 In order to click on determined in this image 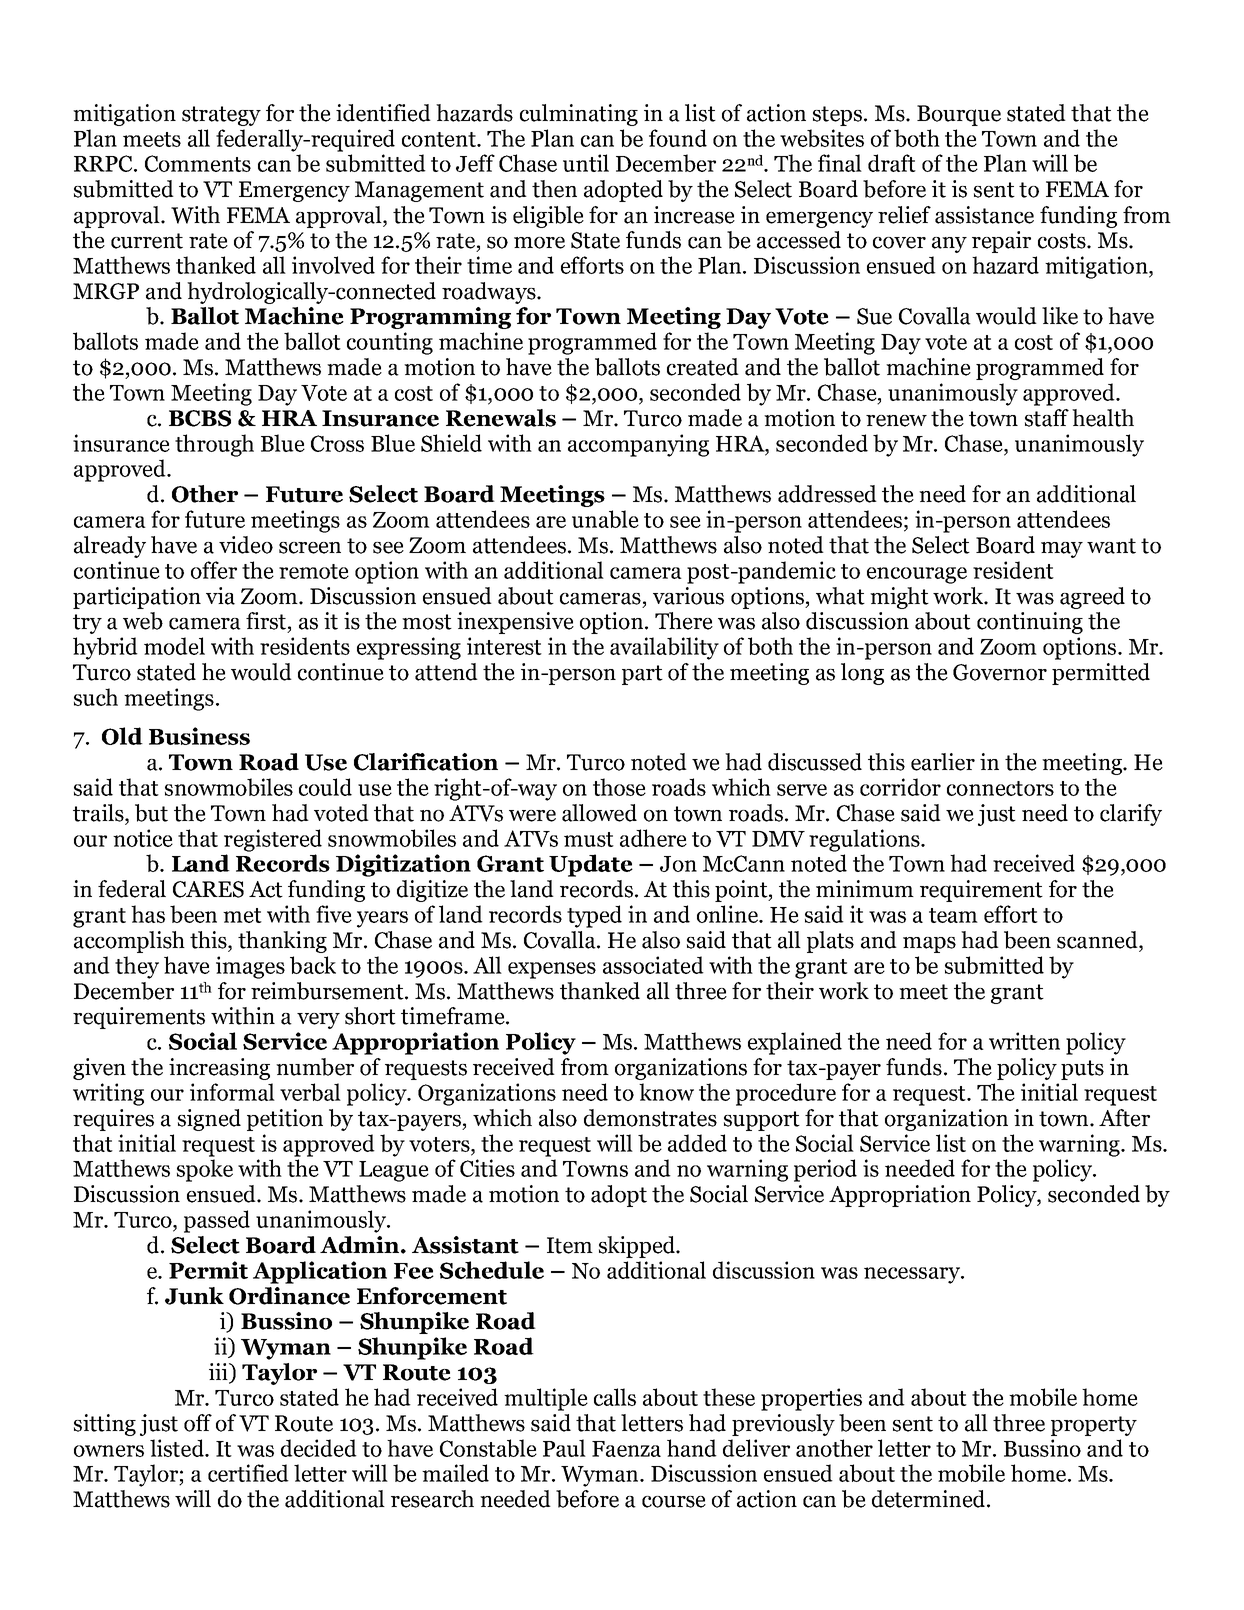, I will do `click(930, 1499)`.
